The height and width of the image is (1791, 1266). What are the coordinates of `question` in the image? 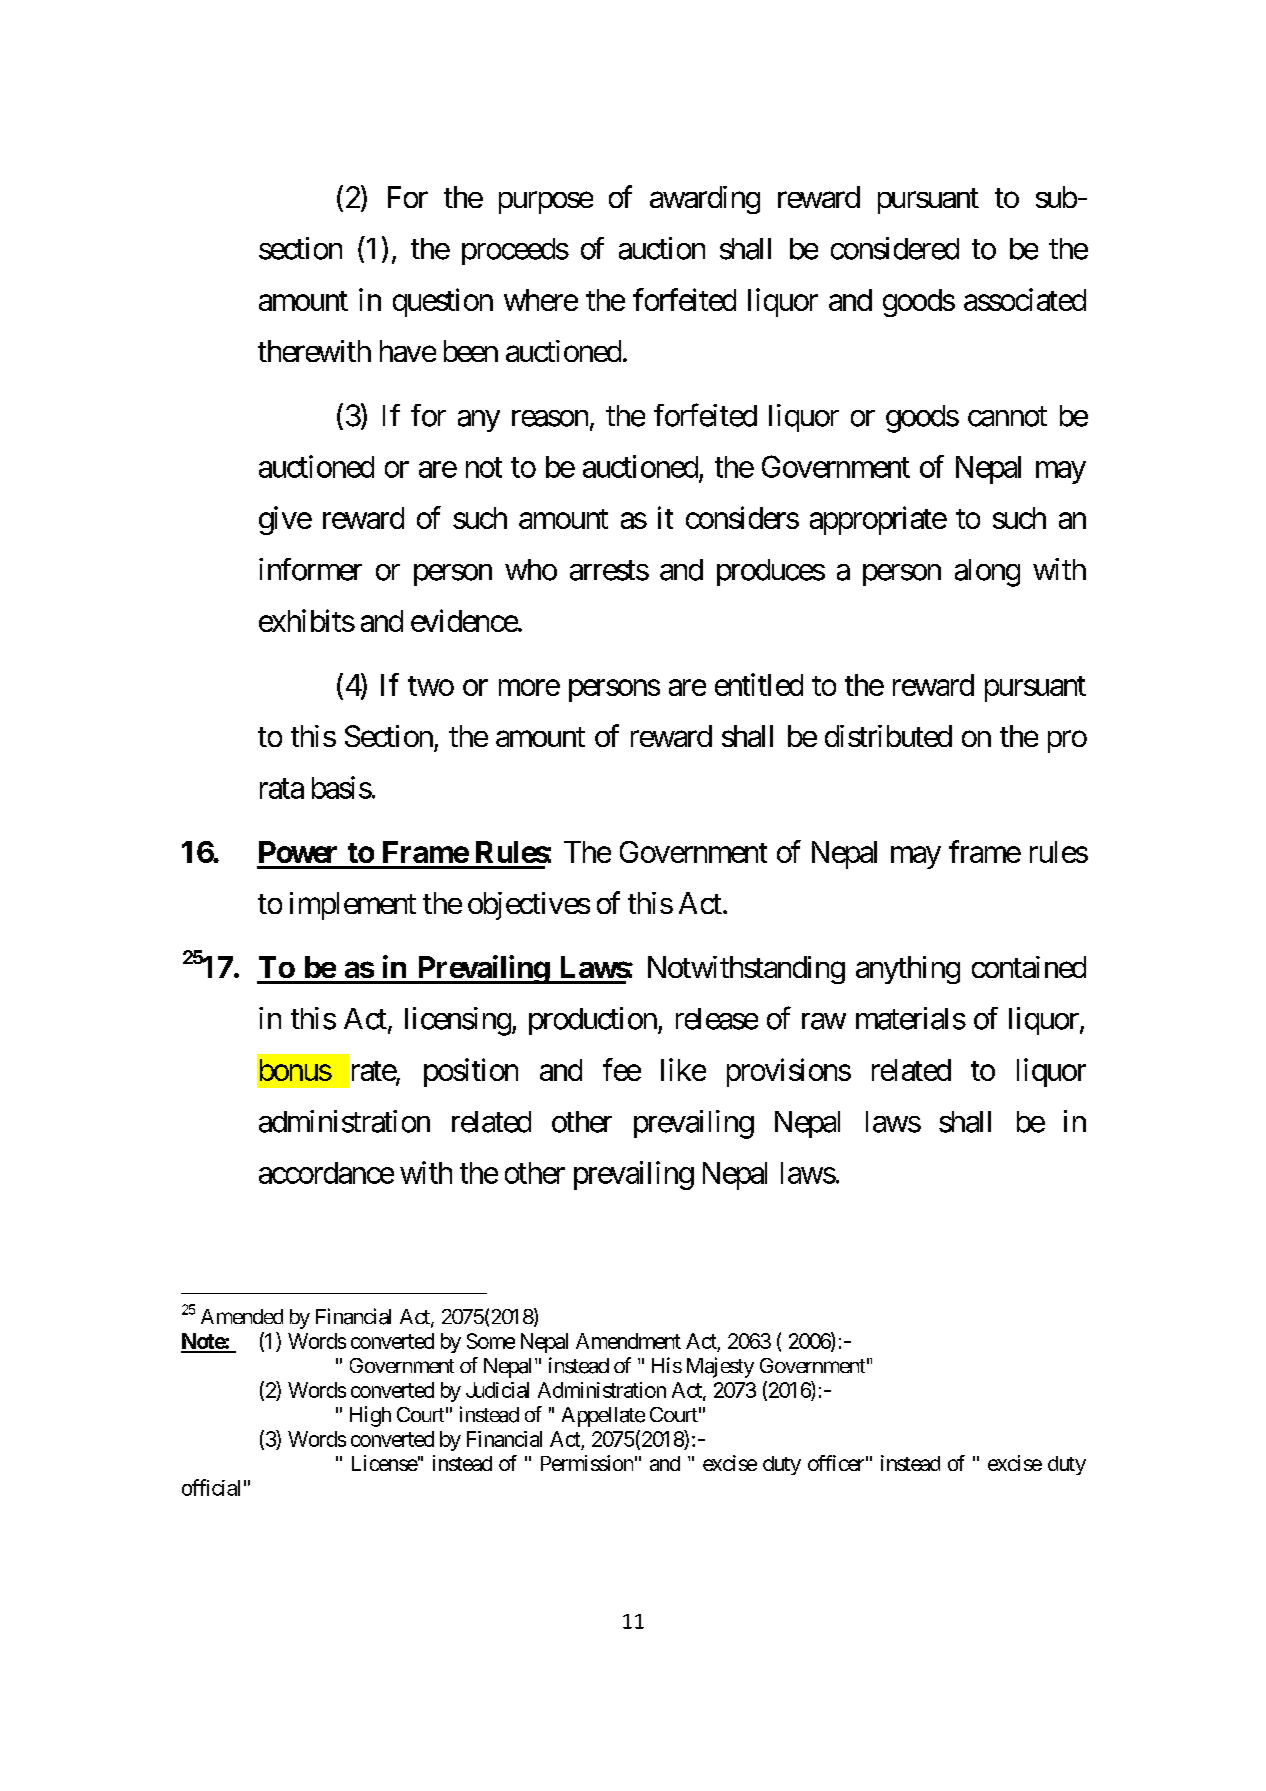 It's located at (443, 302).
